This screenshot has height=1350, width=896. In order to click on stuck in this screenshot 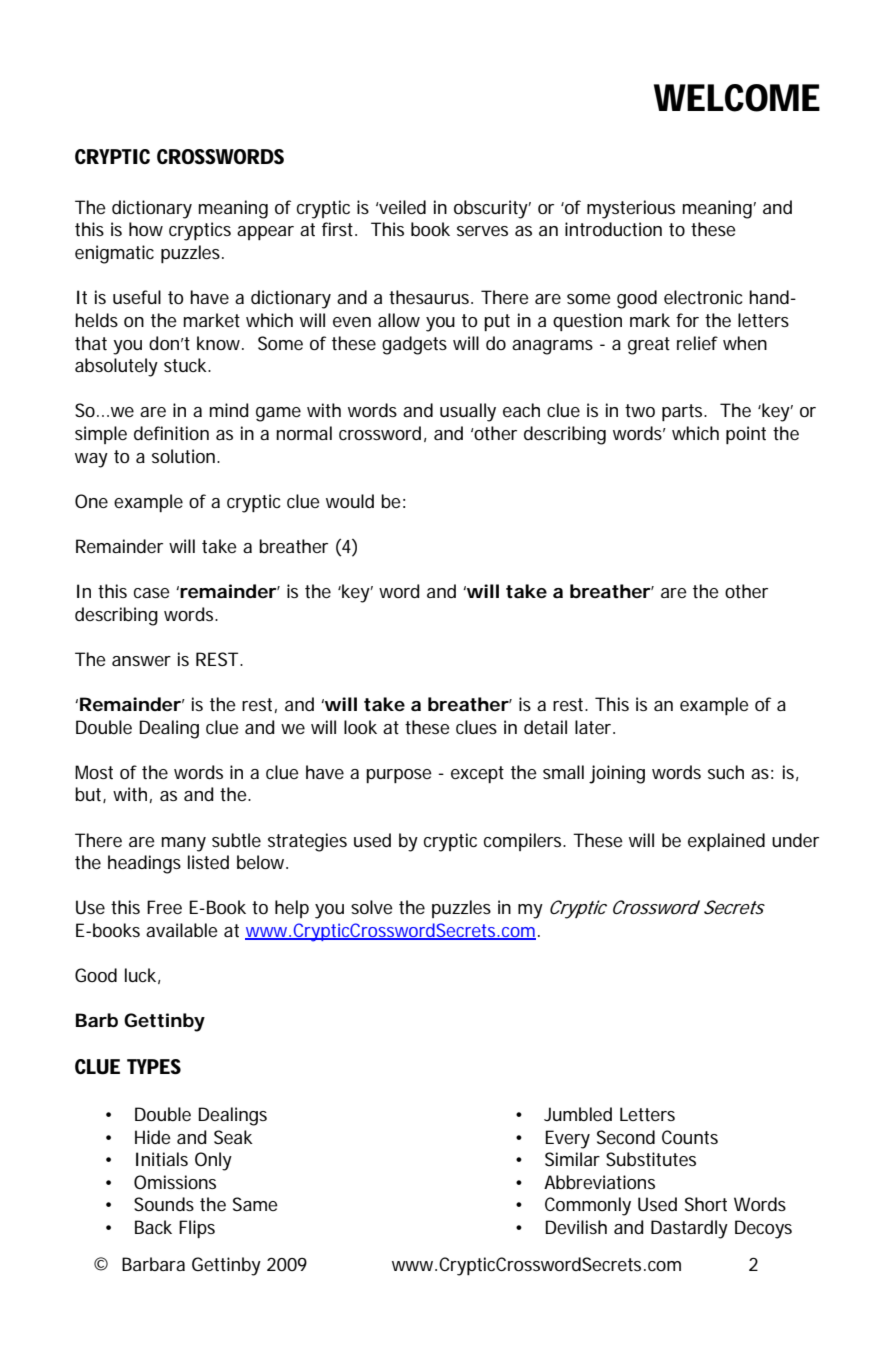, I will do `click(187, 365)`.
